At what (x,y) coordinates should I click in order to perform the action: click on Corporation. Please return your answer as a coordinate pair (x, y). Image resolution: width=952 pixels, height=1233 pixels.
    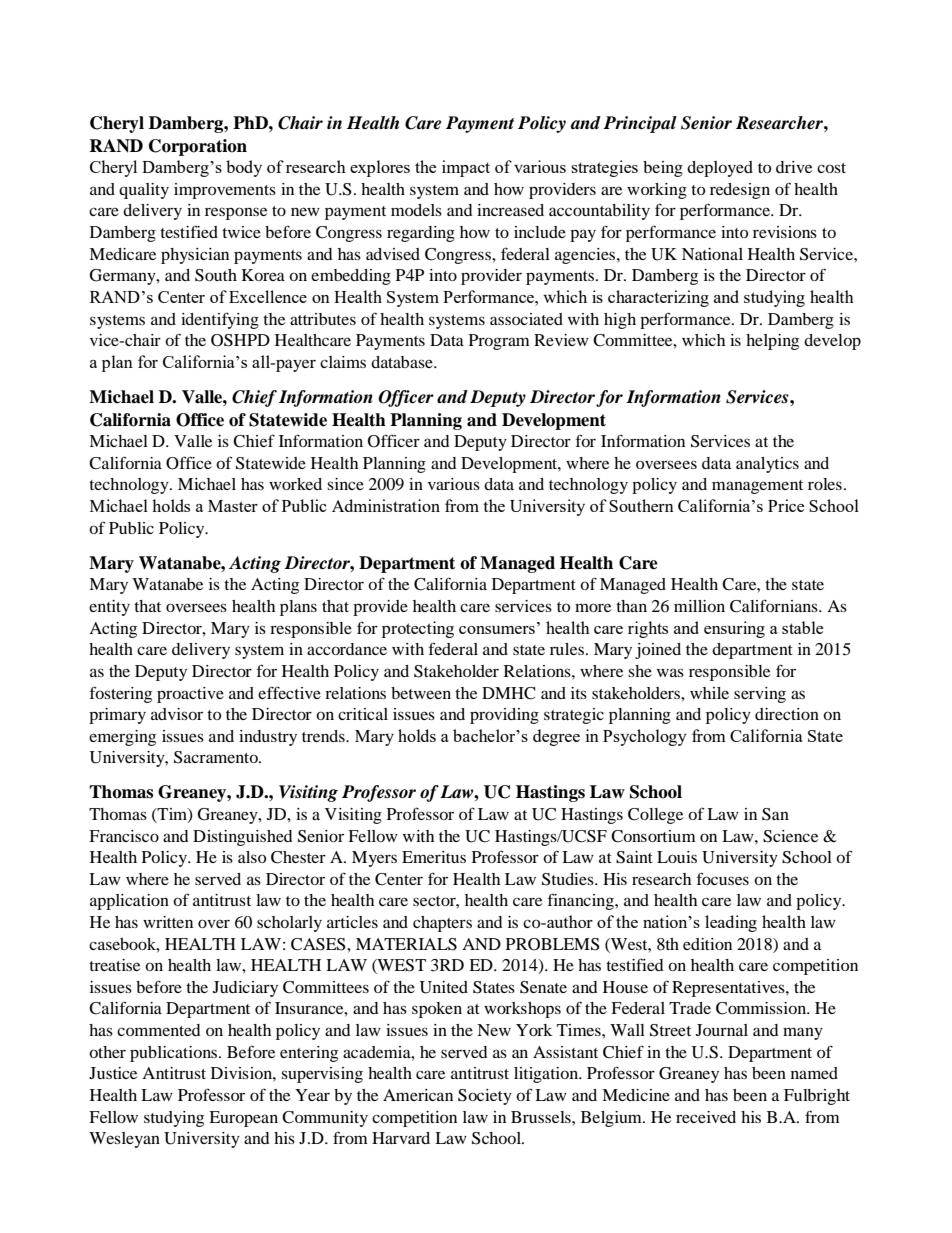
    Looking at the image, I should click on (198, 147).
